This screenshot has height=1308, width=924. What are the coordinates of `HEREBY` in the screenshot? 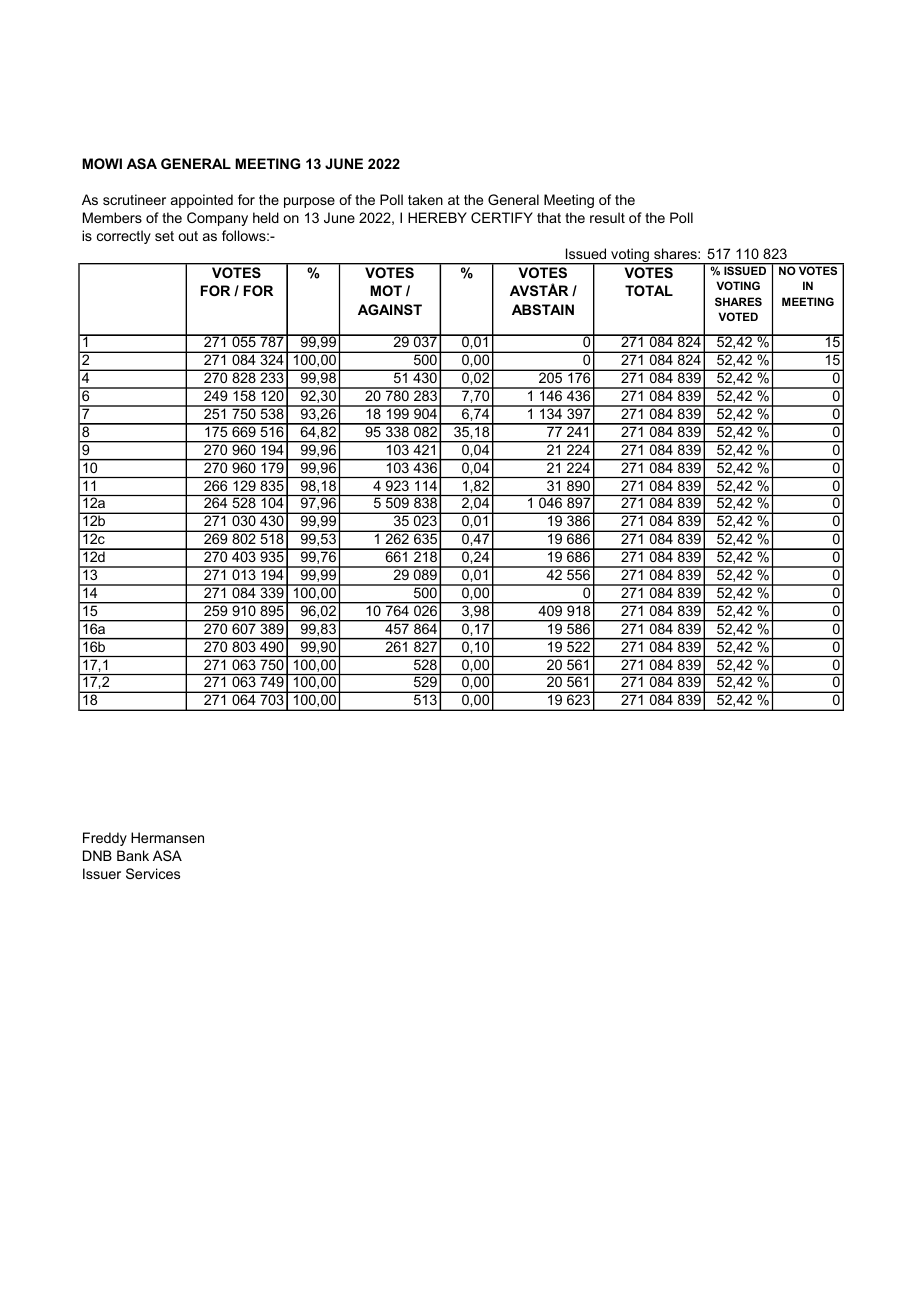 It's located at (437, 217).
